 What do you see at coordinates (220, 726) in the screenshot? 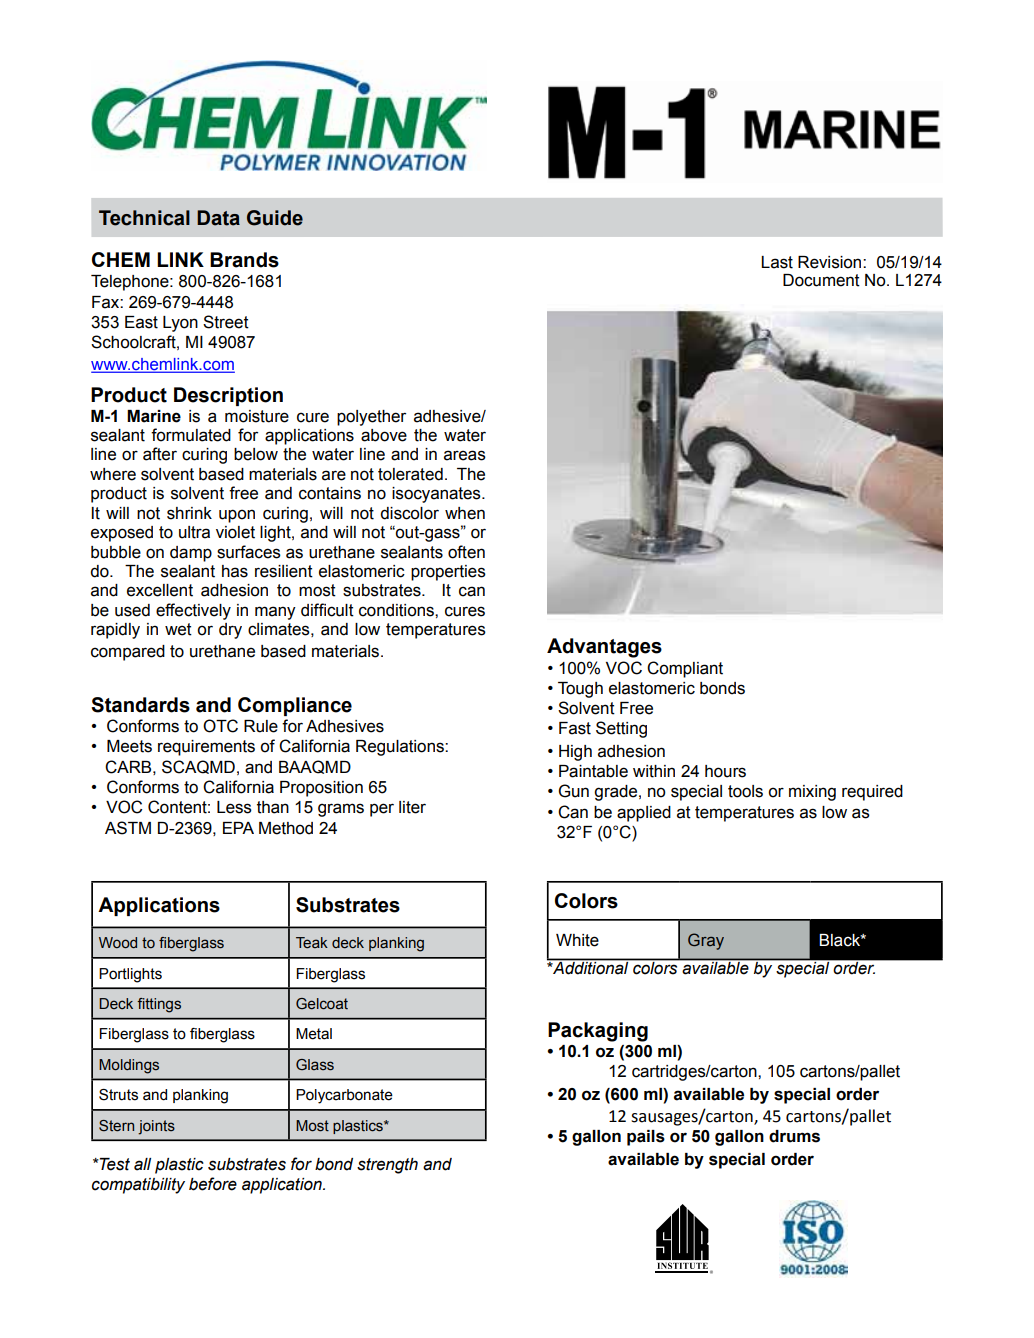
I see `OTC` at bounding box center [220, 726].
